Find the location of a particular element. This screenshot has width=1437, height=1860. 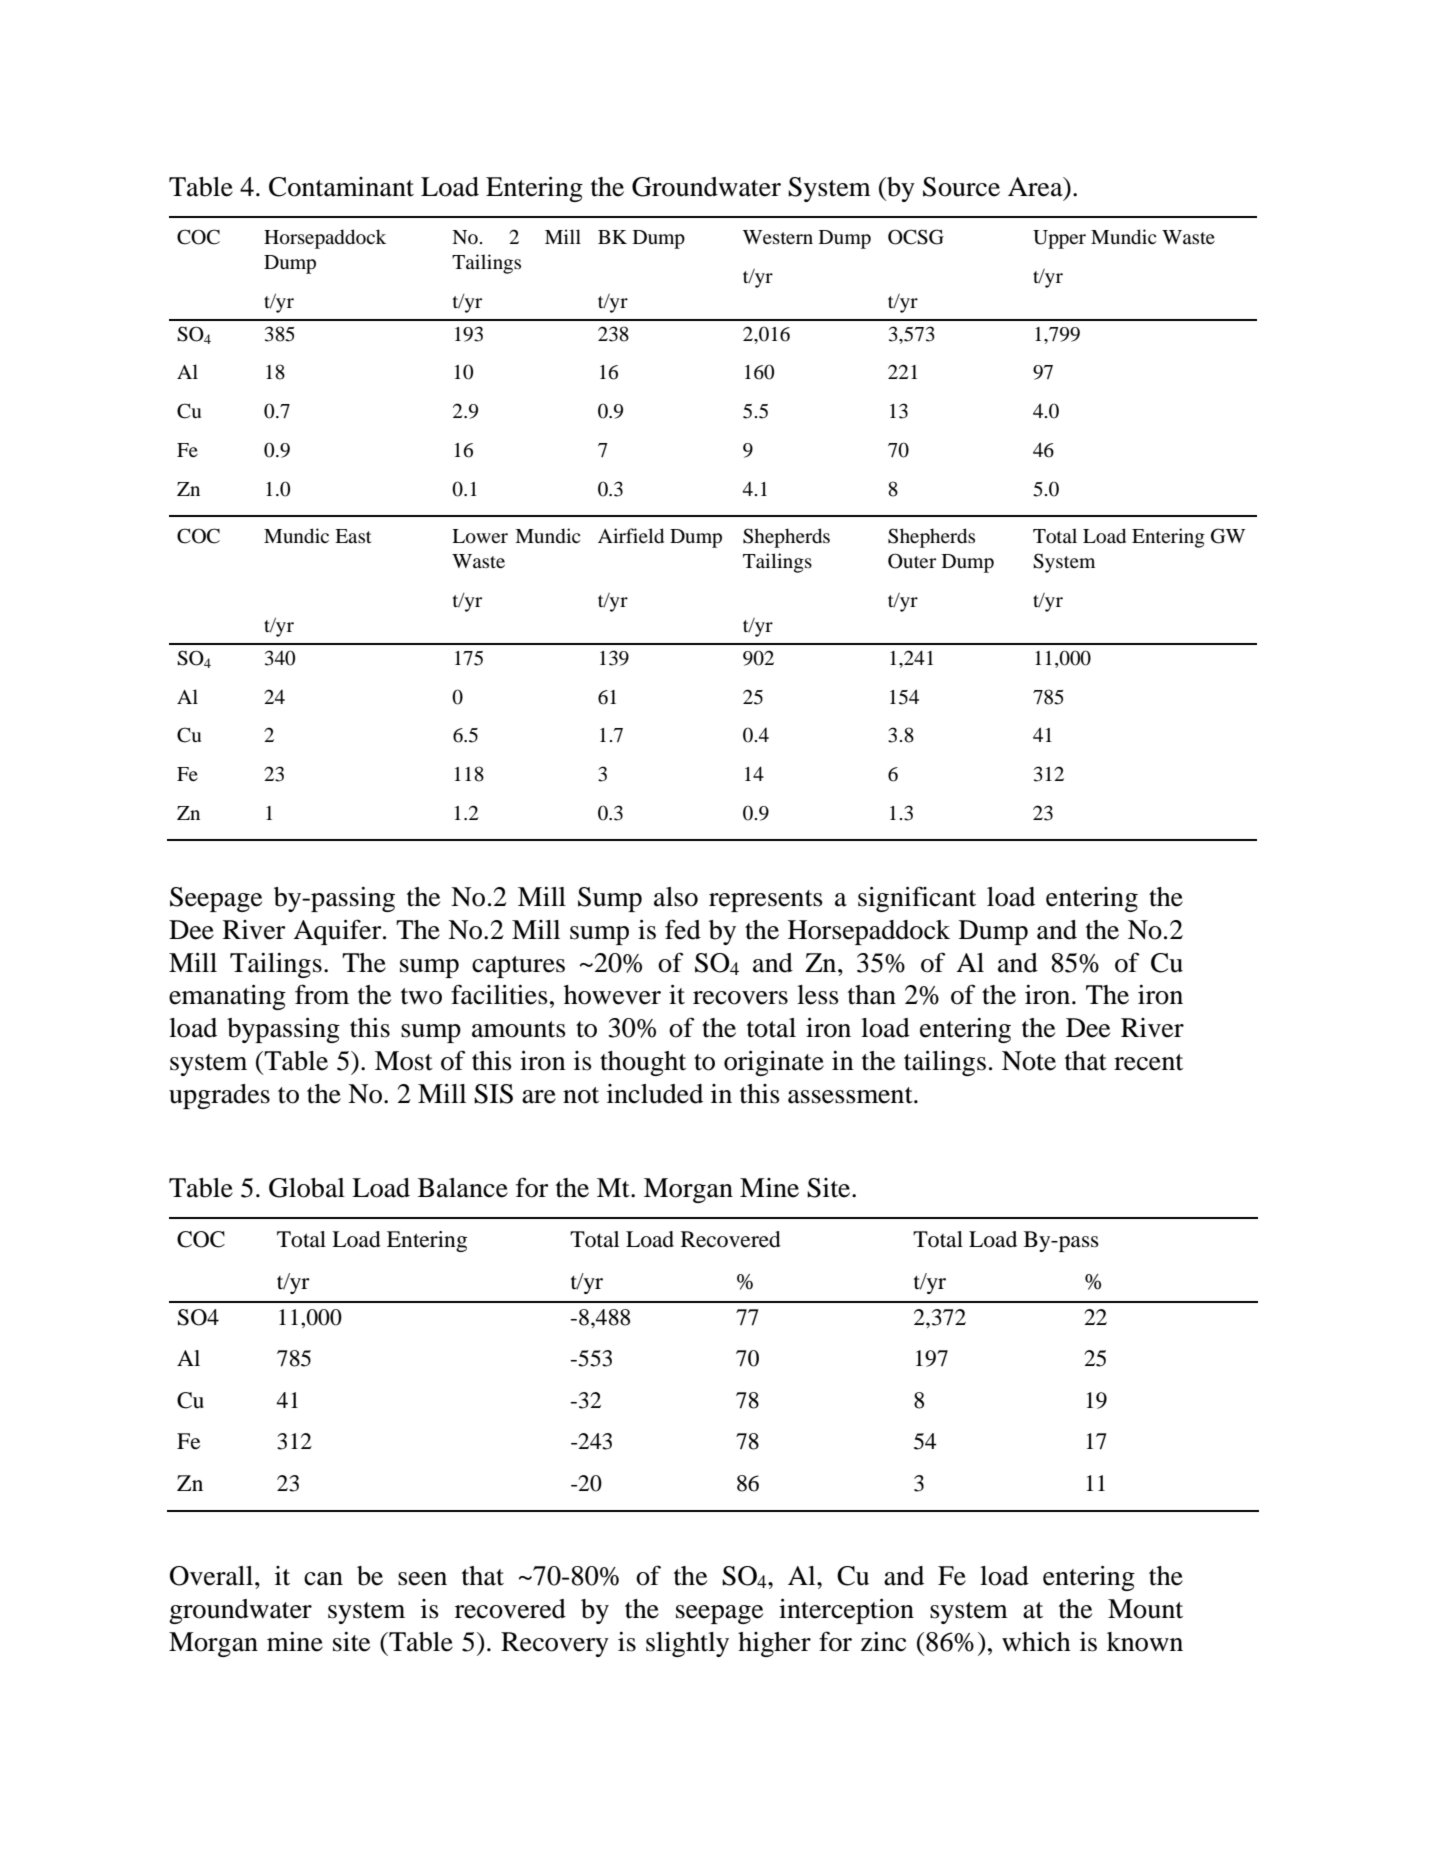

Western is located at coordinates (778, 237).
